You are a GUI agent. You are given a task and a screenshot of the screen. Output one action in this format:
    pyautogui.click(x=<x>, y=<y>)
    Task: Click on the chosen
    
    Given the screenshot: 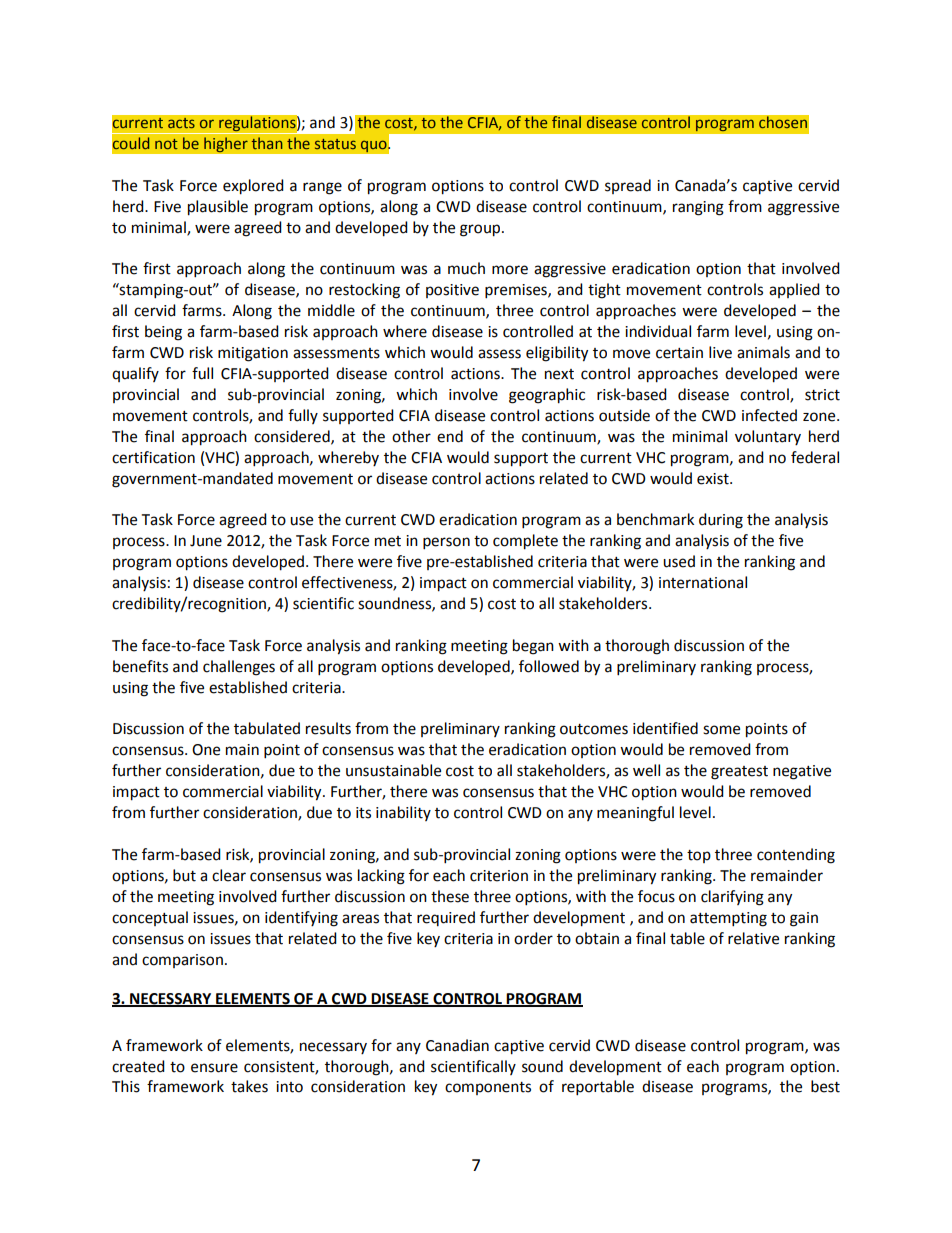 What is the action you would take?
    pyautogui.click(x=783, y=122)
